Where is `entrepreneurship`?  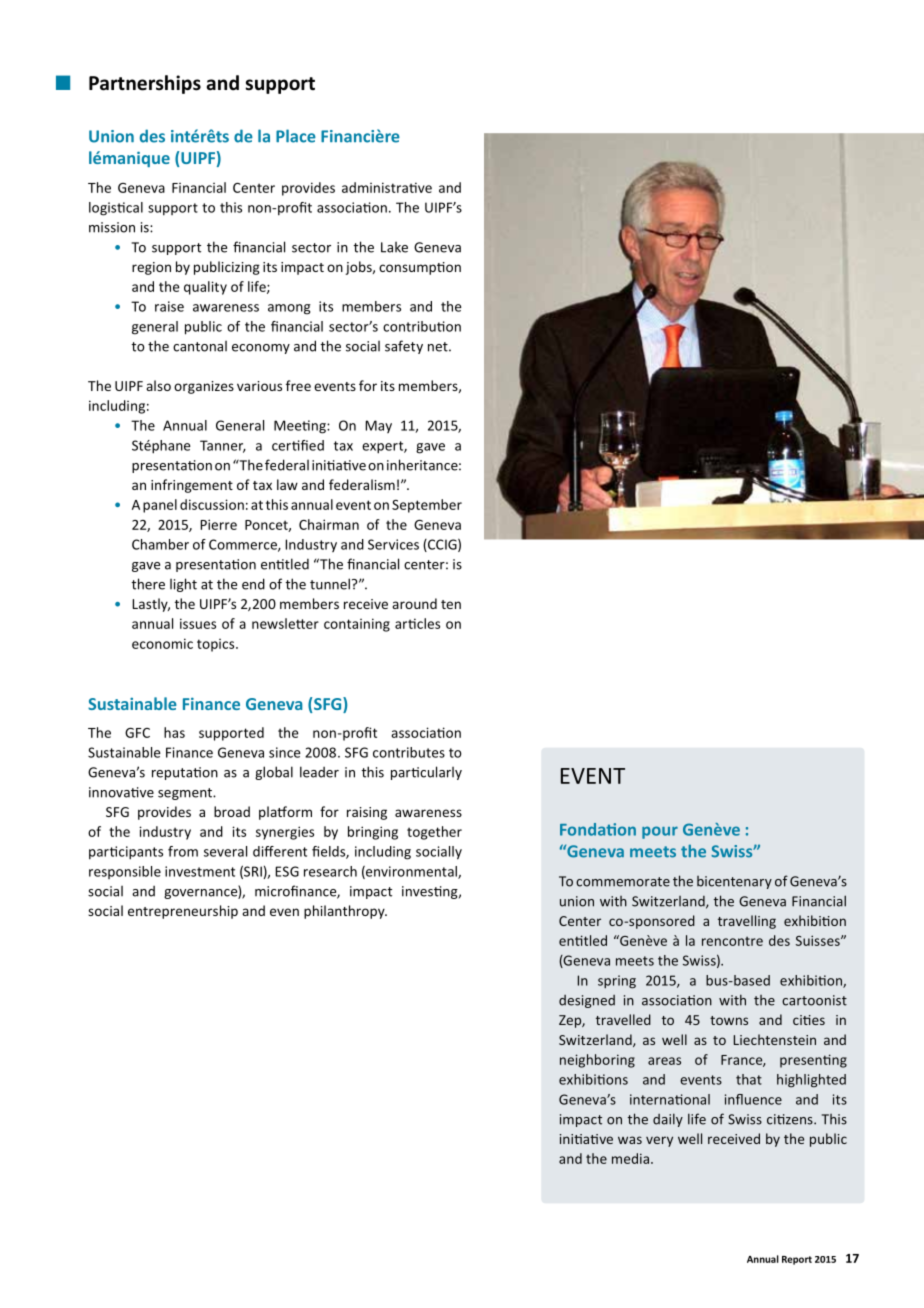
entrepreneurship is located at coordinates (183, 912).
